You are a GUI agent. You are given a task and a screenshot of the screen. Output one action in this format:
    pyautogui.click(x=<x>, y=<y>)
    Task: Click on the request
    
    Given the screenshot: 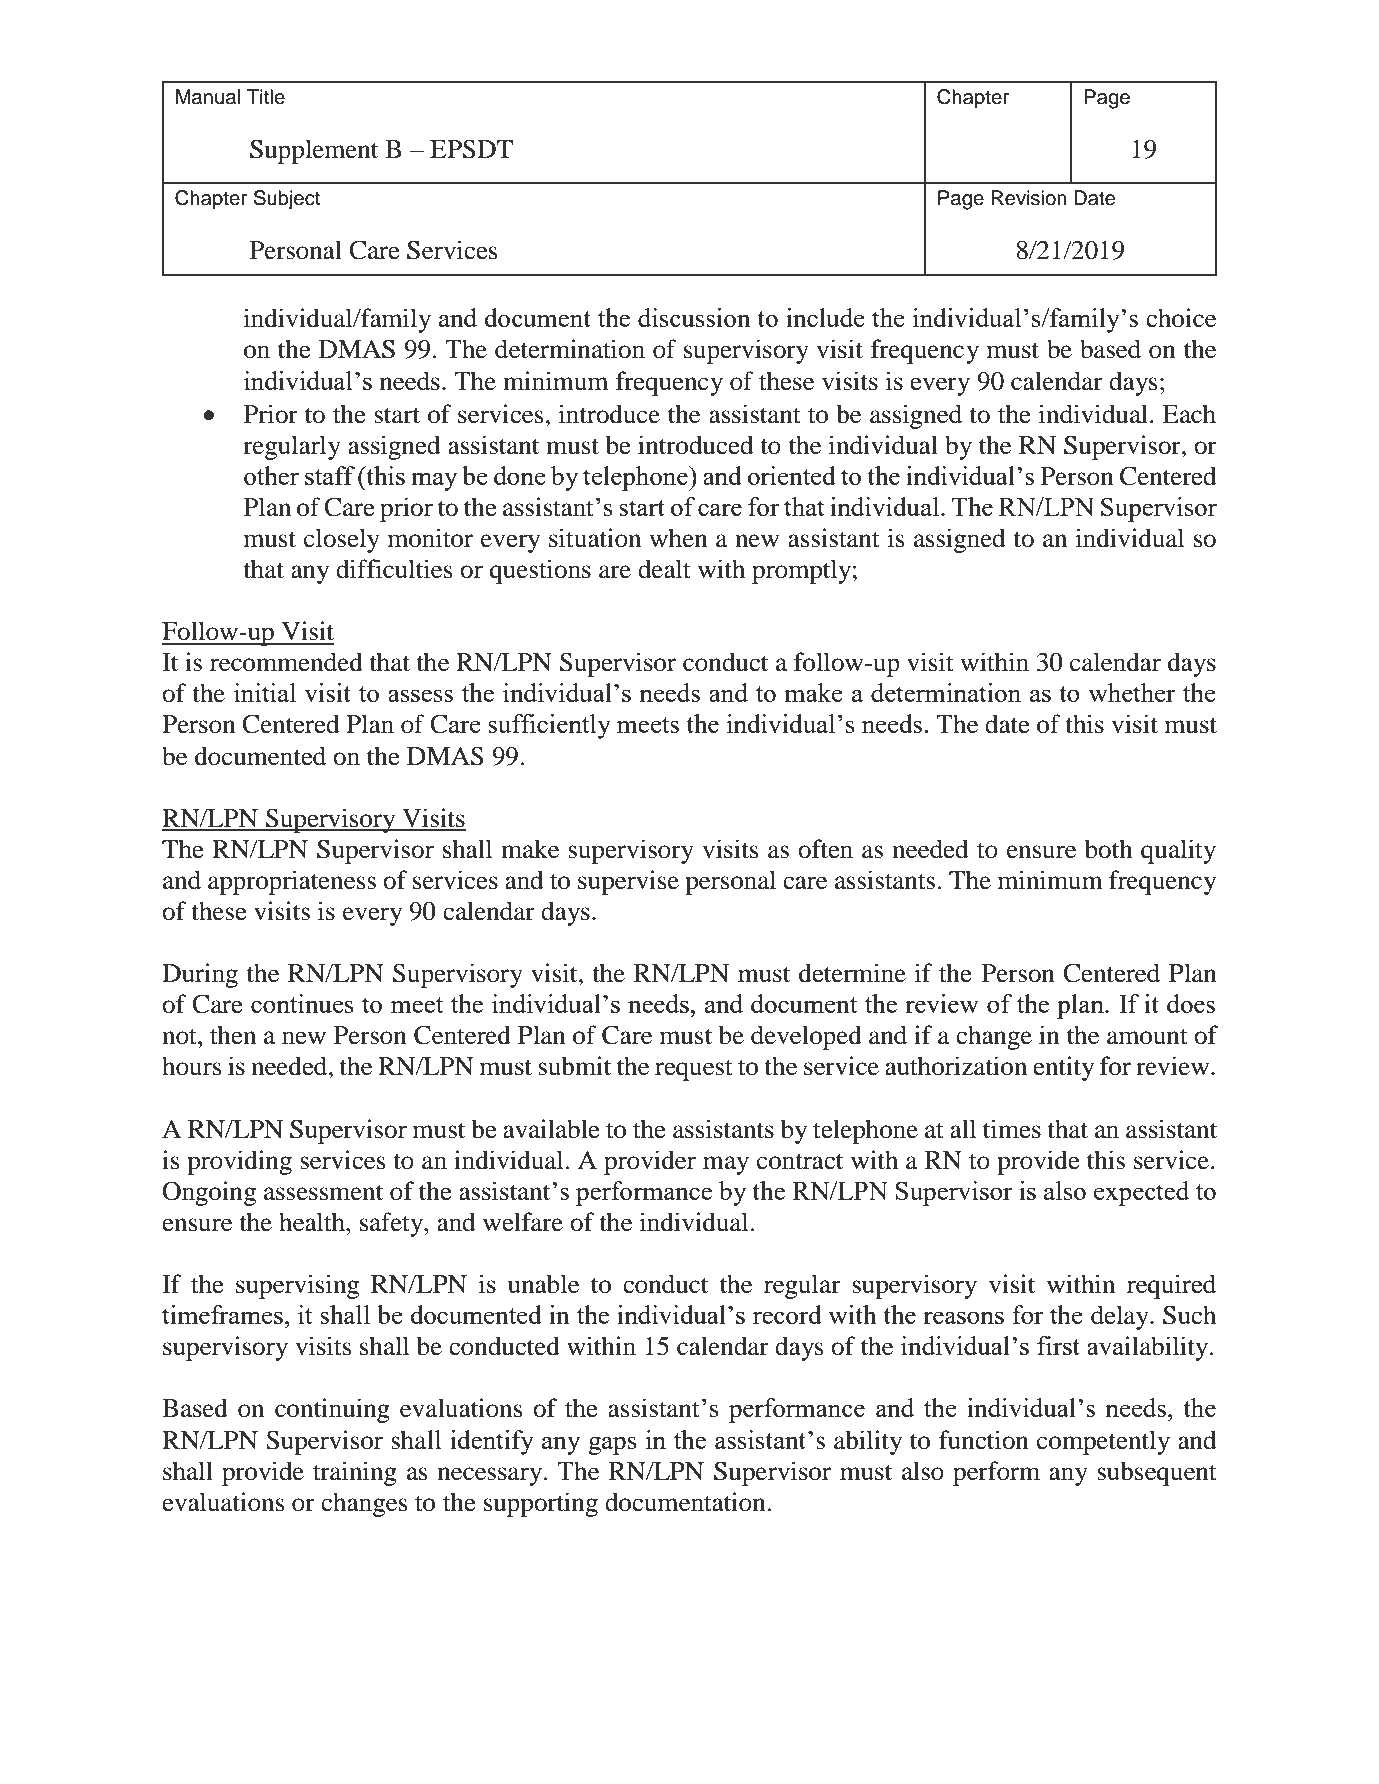 What is the action you would take?
    pyautogui.click(x=694, y=1070)
